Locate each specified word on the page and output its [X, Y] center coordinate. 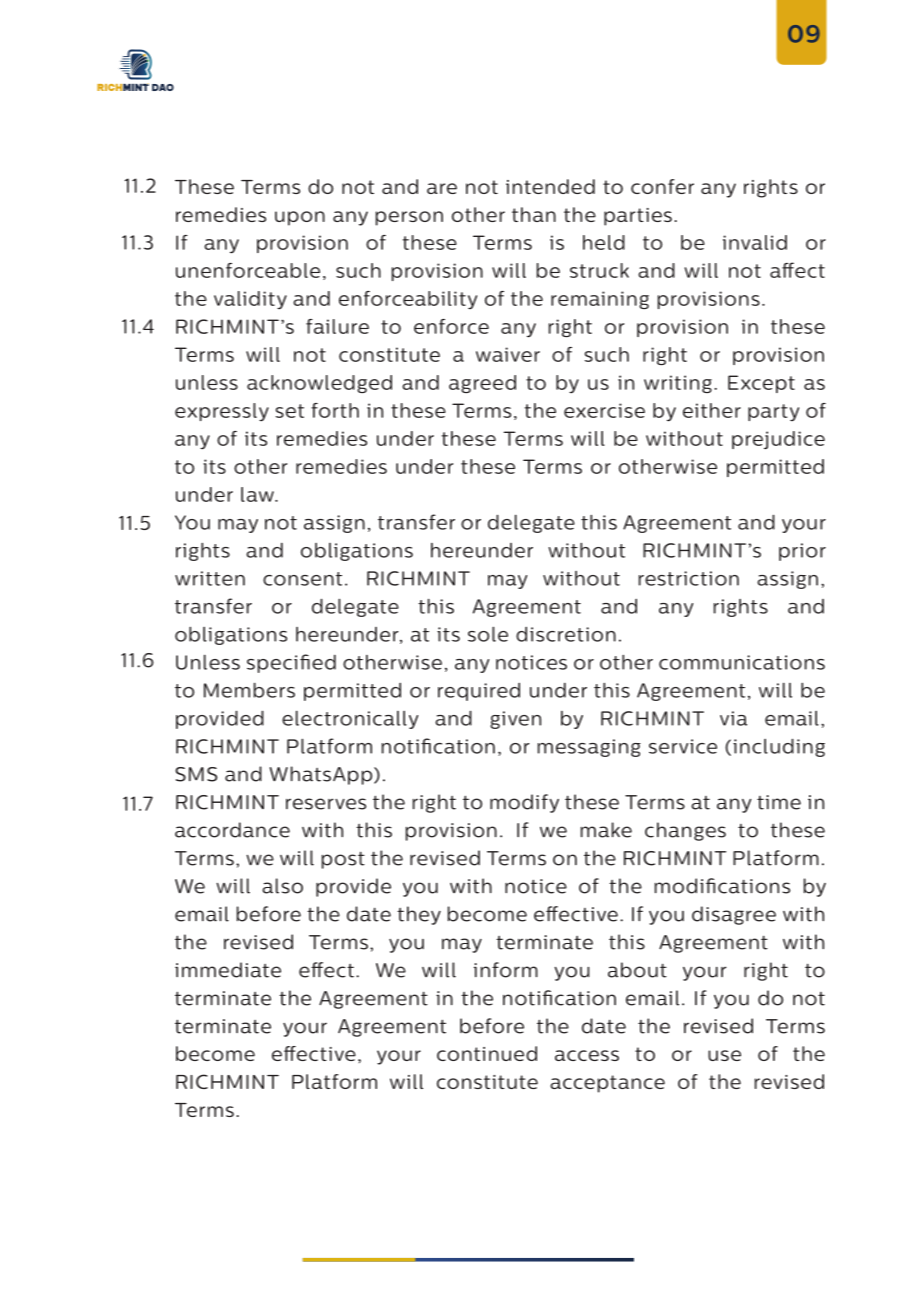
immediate [228, 970]
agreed [482, 384]
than [534, 214]
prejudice [778, 440]
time [779, 802]
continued [487, 1053]
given [515, 720]
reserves [326, 804]
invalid [755, 242]
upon [300, 218]
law [258, 494]
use [724, 1055]
